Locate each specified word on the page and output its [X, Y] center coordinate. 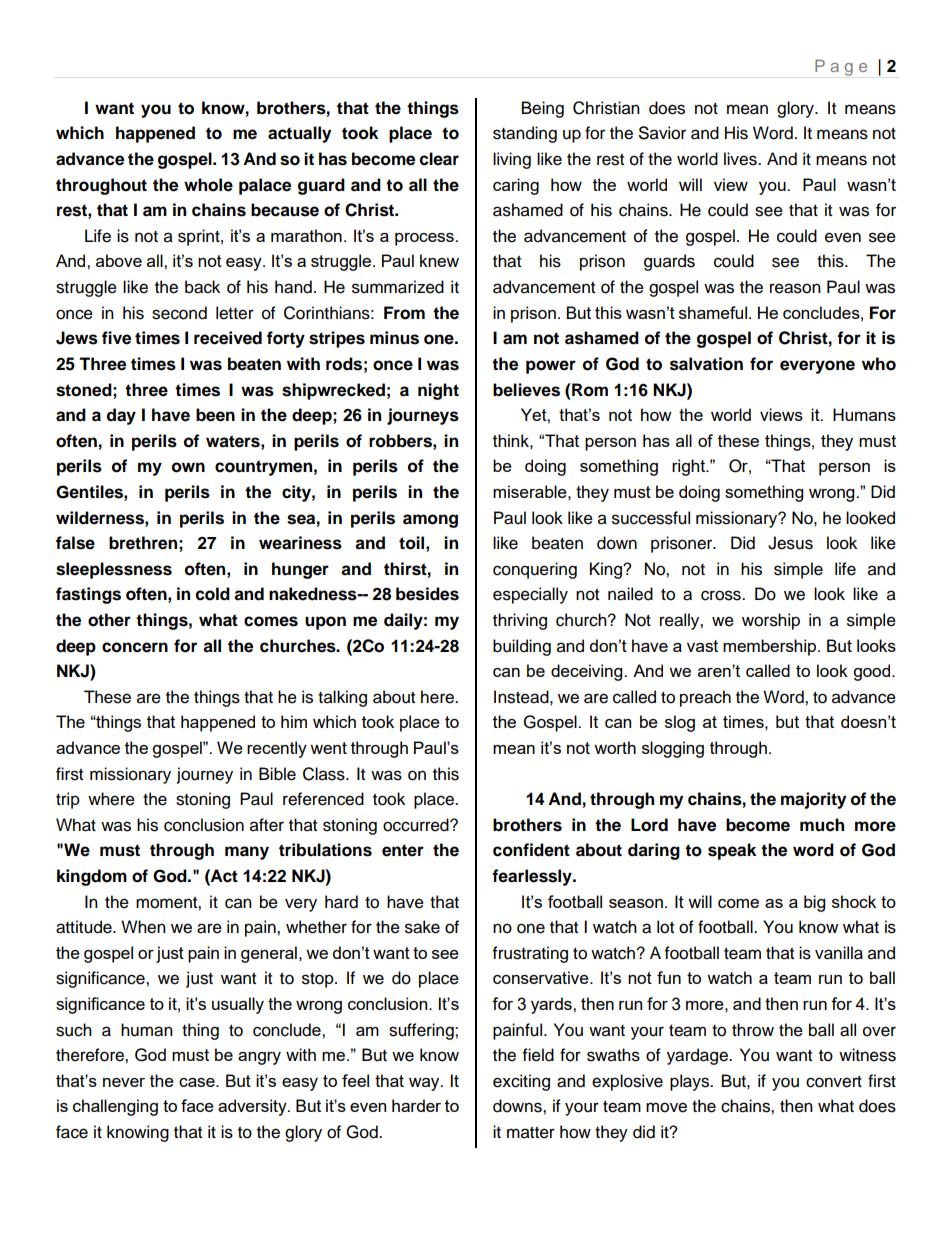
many [247, 853]
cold [213, 594]
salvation [706, 364]
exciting [521, 1082]
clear [439, 159]
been [215, 415]
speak [732, 851]
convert [834, 1082]
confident [531, 850]
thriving [520, 621]
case [198, 1082]
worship [771, 621]
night [438, 391]
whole [208, 185]
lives [741, 159]
